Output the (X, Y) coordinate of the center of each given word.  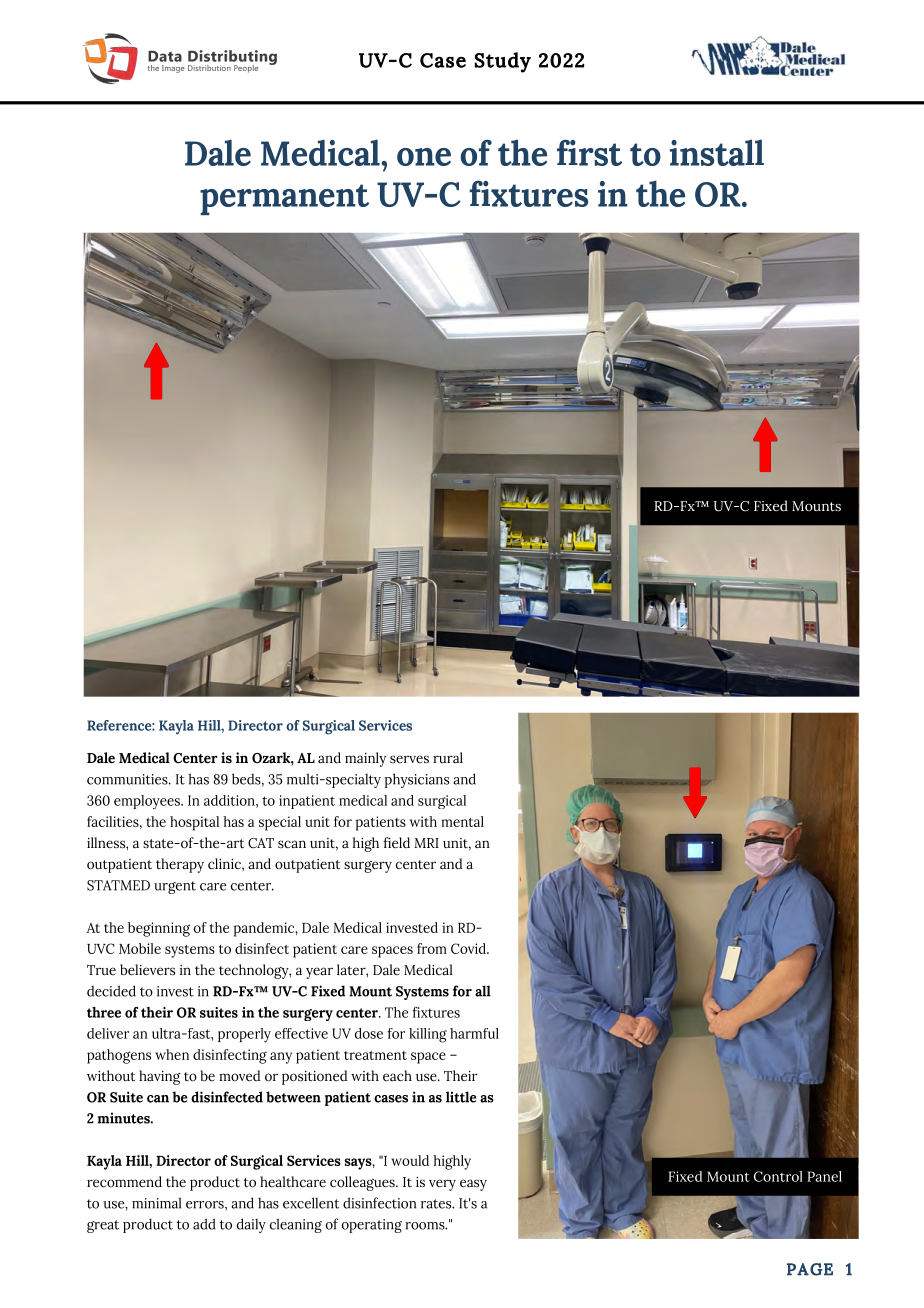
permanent (284, 199)
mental (462, 821)
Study (502, 62)
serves (409, 759)
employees (148, 802)
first (589, 152)
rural (448, 757)
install (717, 152)
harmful (474, 1033)
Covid (469, 948)
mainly (365, 759)
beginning (159, 929)
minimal (156, 1203)
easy (473, 1185)
